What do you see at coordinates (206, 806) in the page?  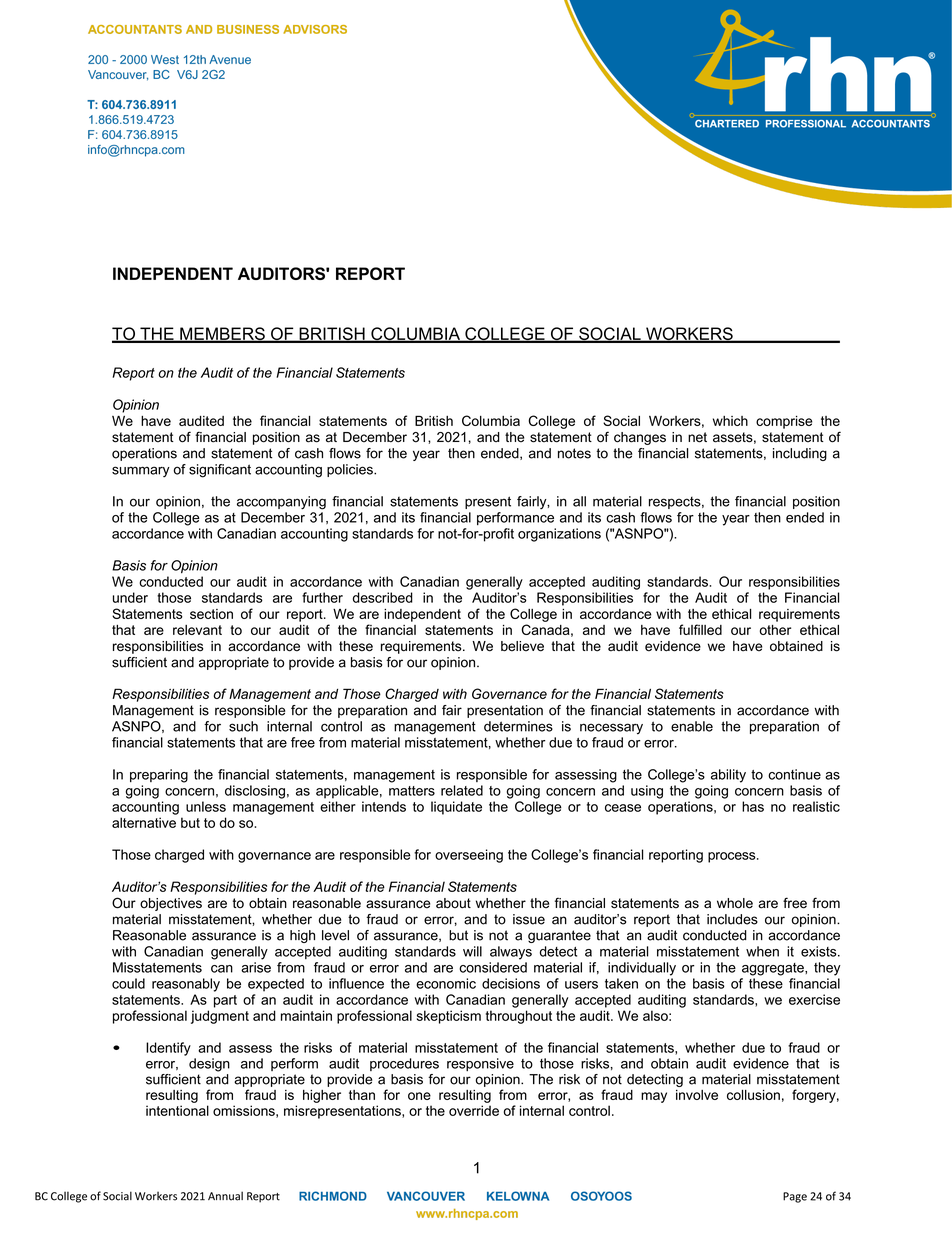 I see `unless` at bounding box center [206, 806].
